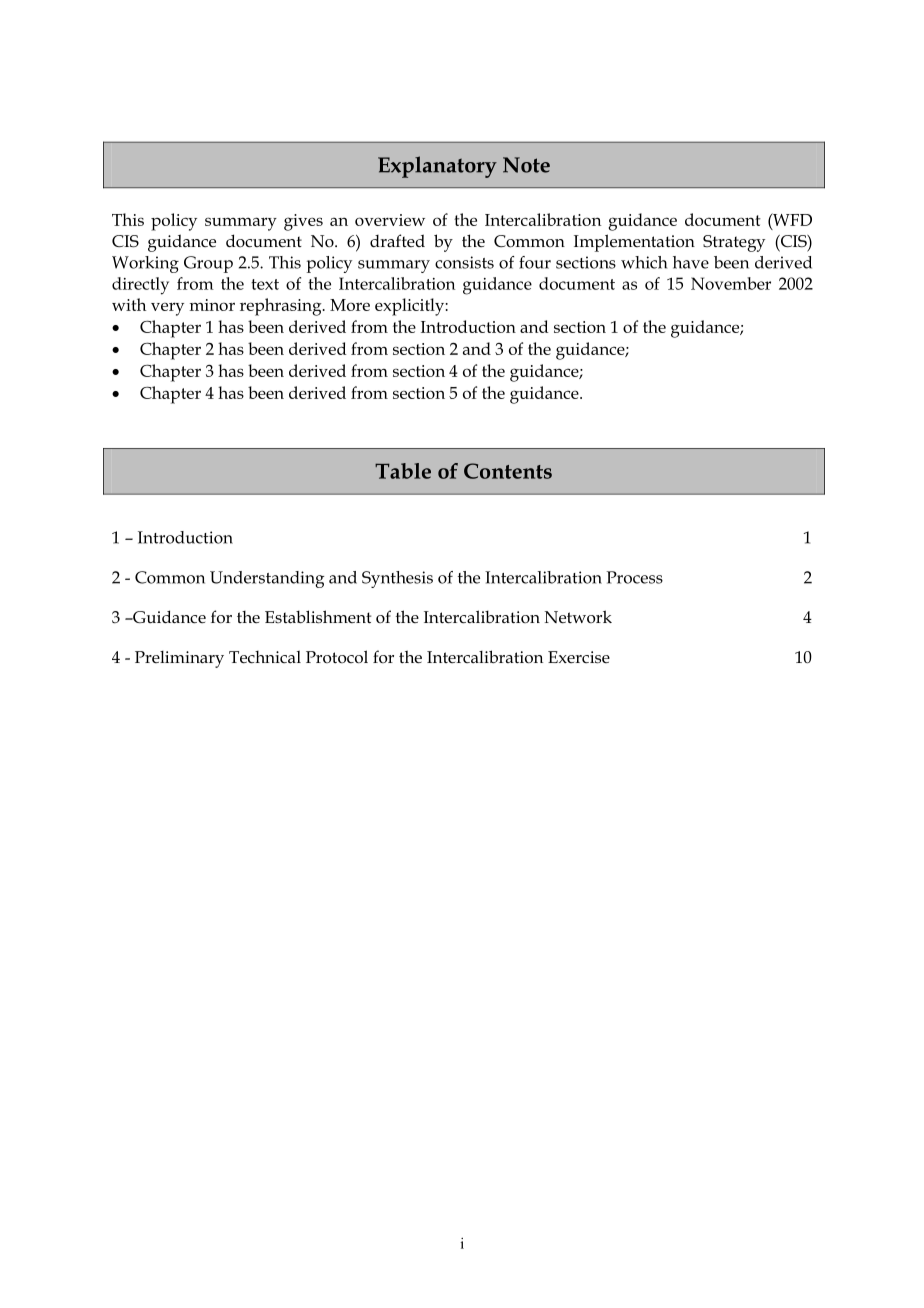 This screenshot has height=1308, width=924. What do you see at coordinates (403, 471) in the screenshot?
I see `Table` at bounding box center [403, 471].
